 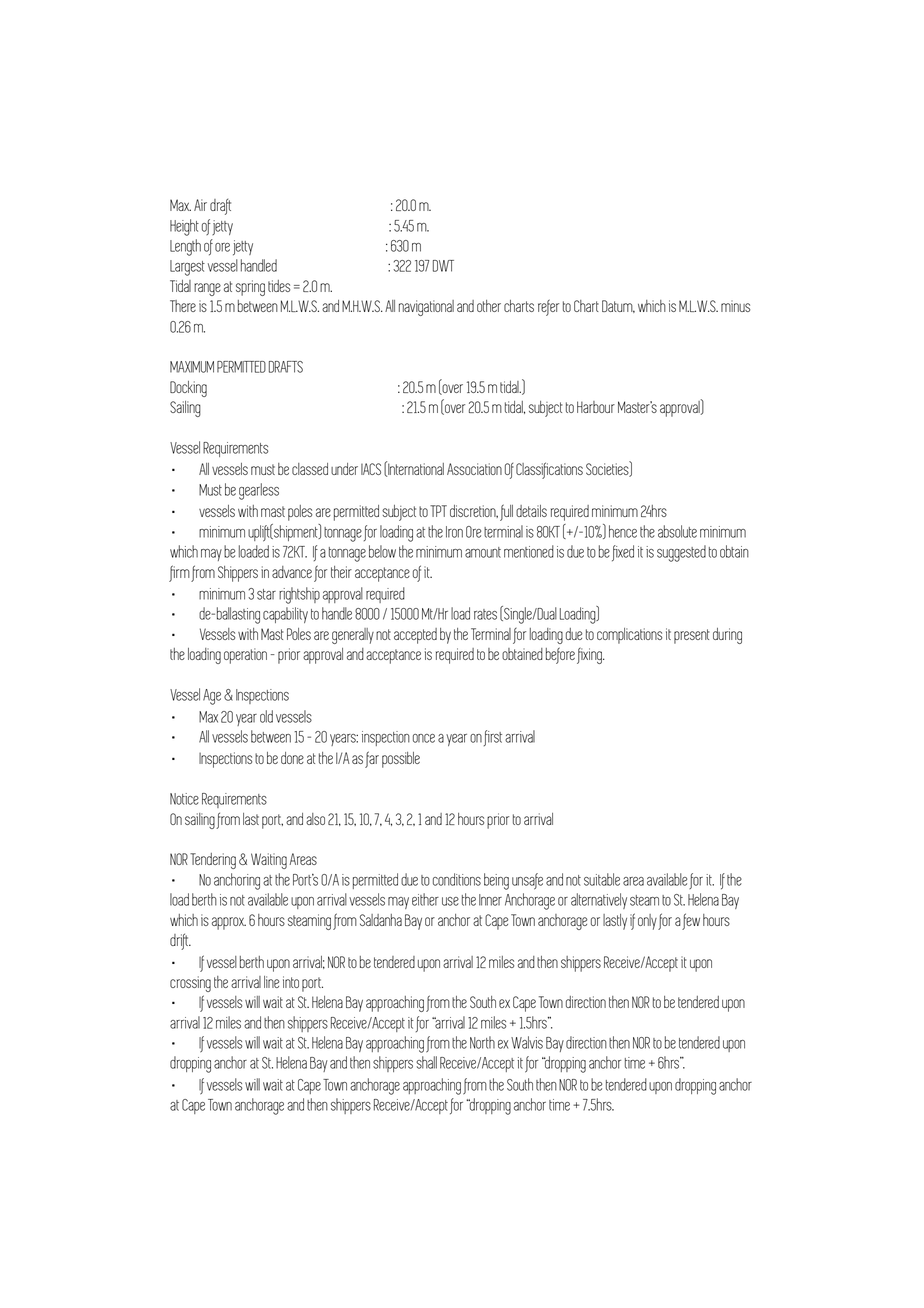 I want to click on Air, so click(x=200, y=205).
